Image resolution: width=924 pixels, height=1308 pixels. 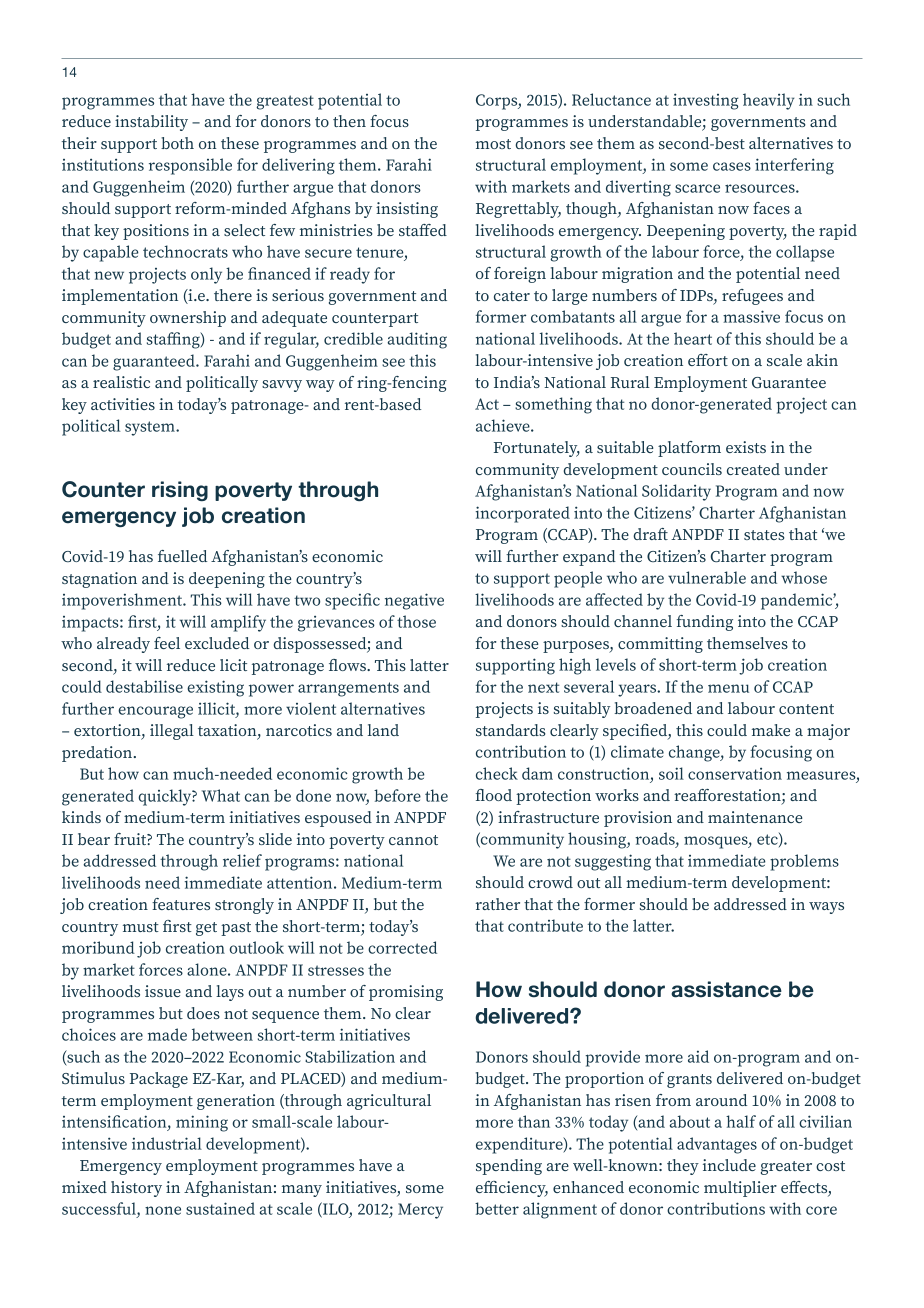 I want to click on menu, so click(x=728, y=688).
